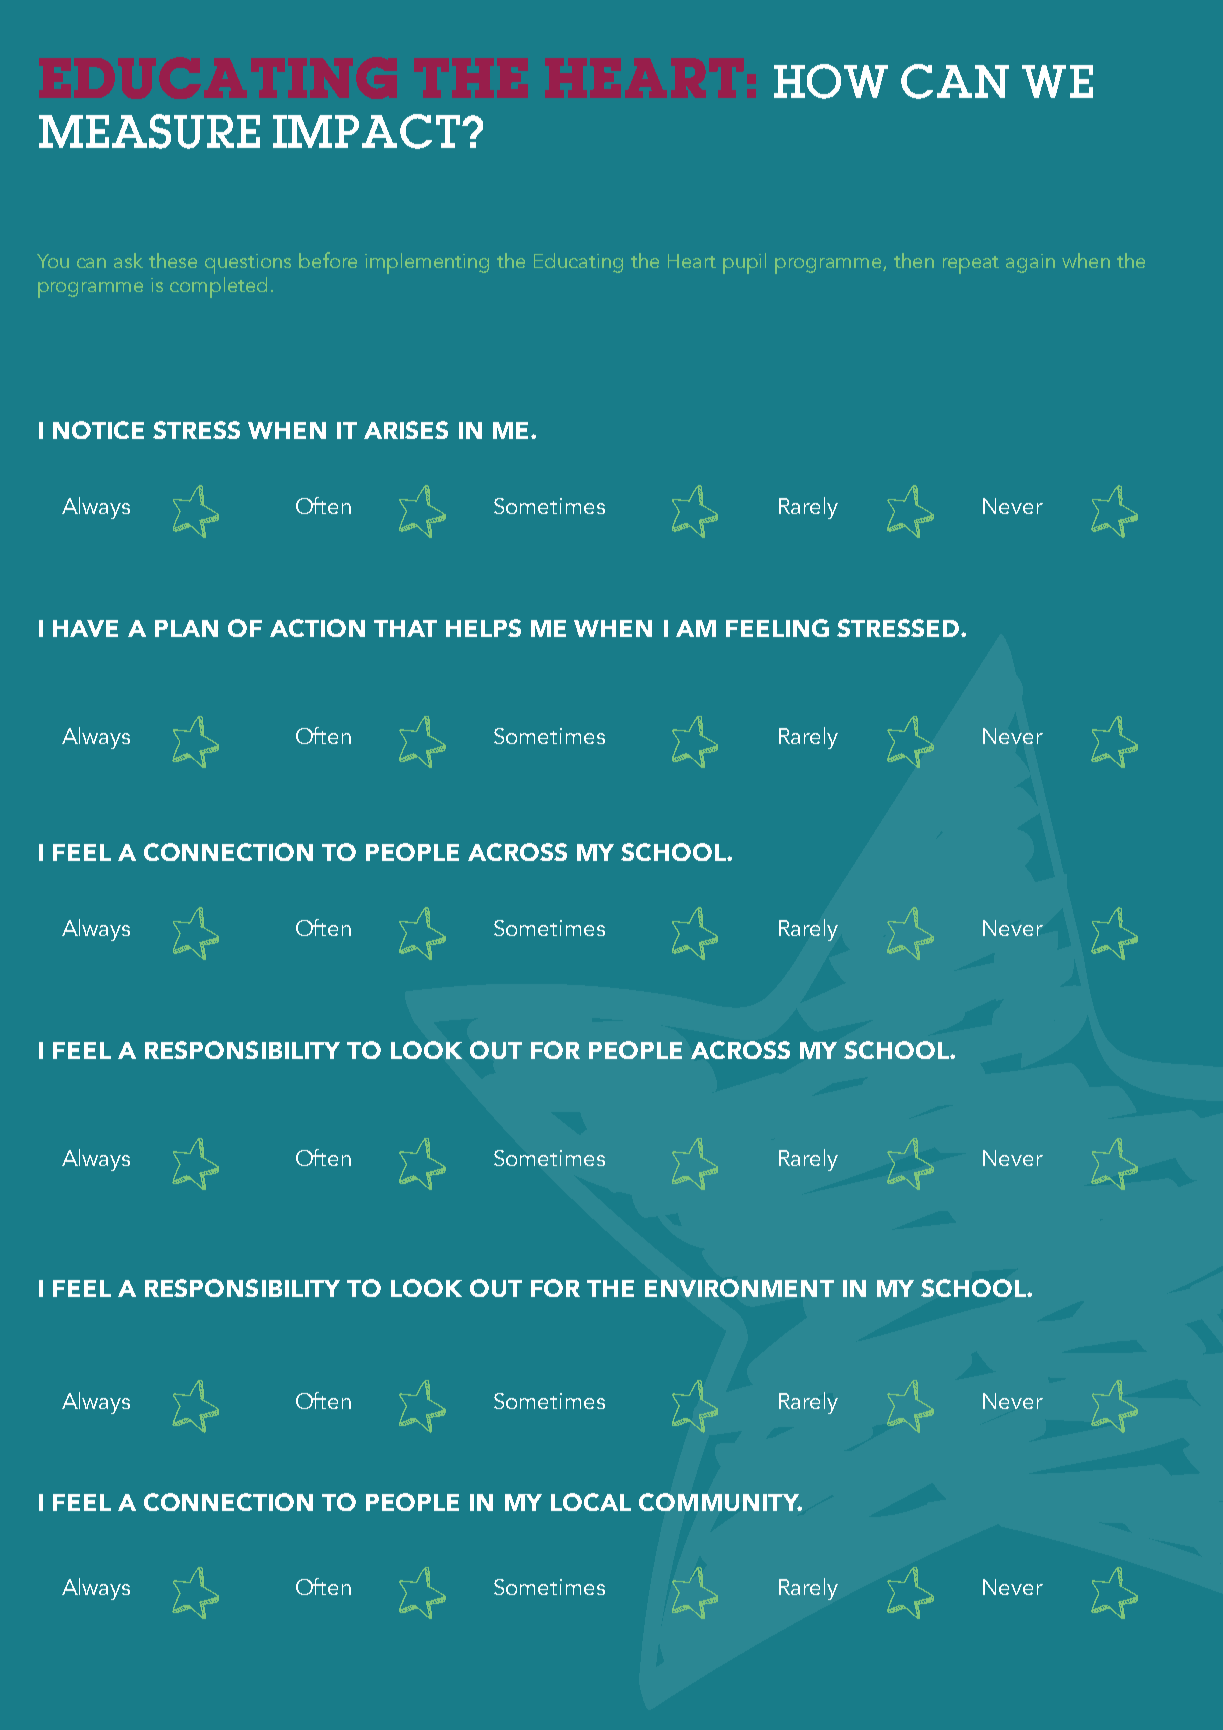  Describe the element at coordinates (405, 628) in the screenshot. I see `THAT` at that location.
